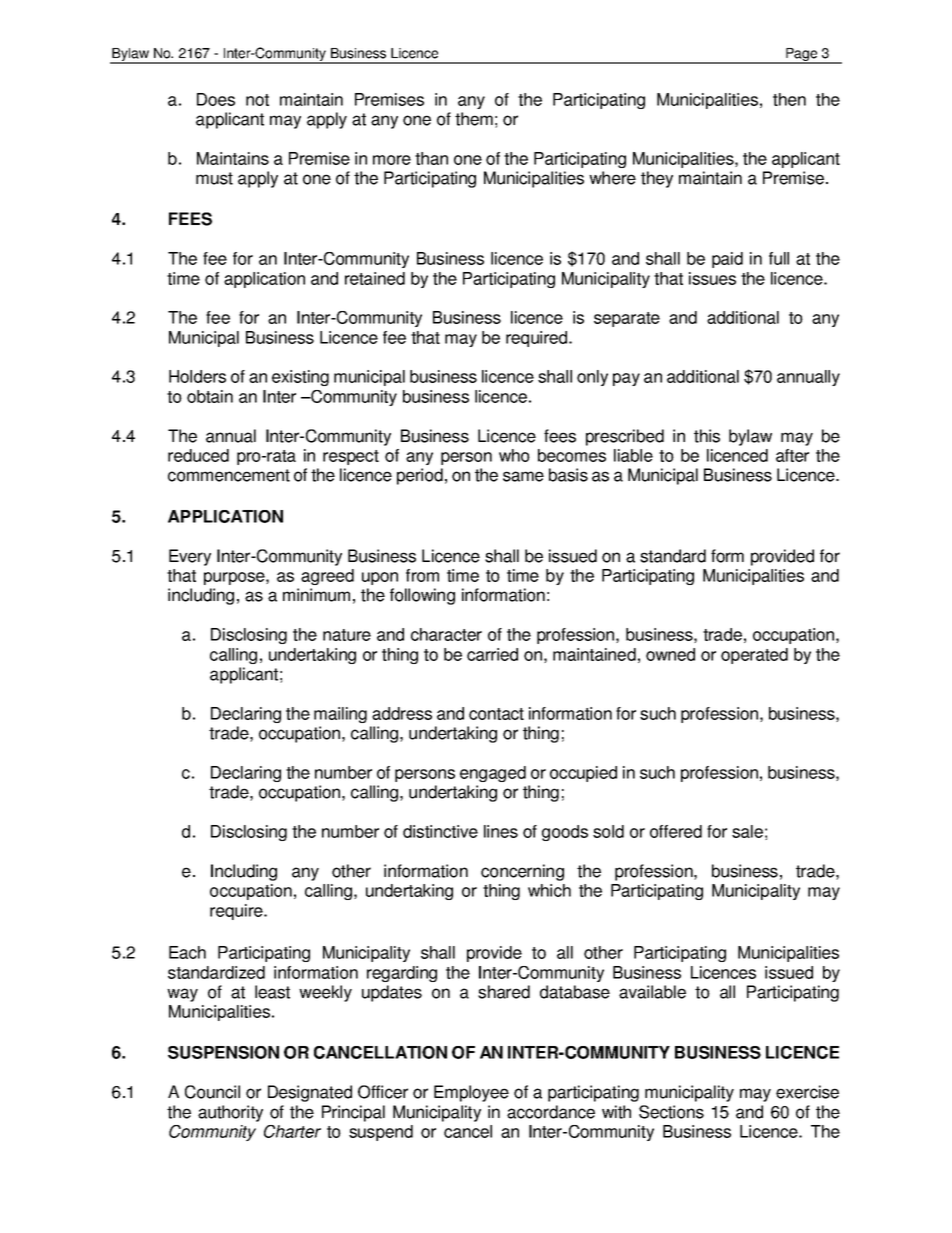 Image resolution: width=952 pixels, height=1233 pixels. What do you see at coordinates (257, 100) in the screenshot?
I see `not` at bounding box center [257, 100].
